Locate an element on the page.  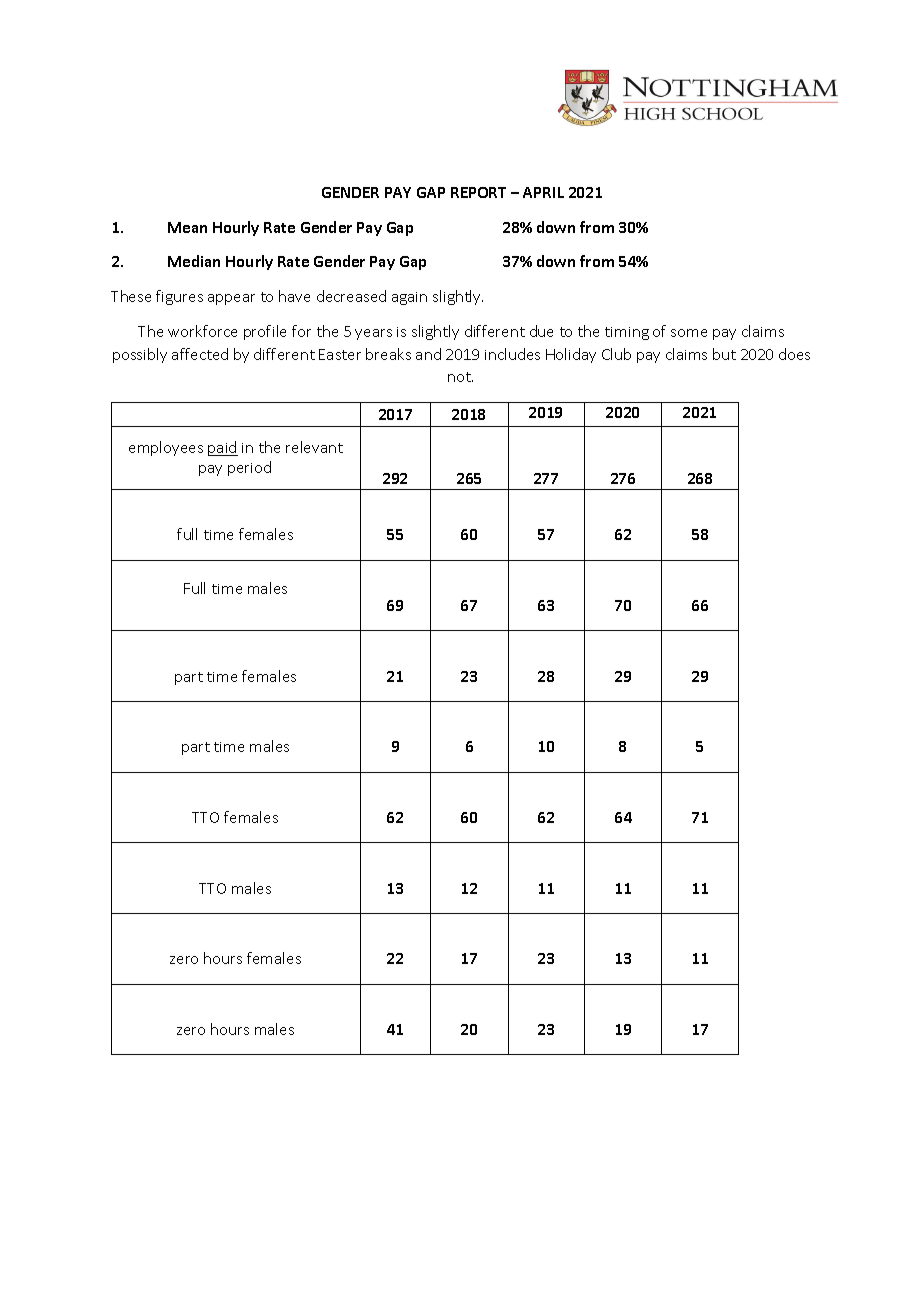
relevant is located at coordinates (314, 447).
